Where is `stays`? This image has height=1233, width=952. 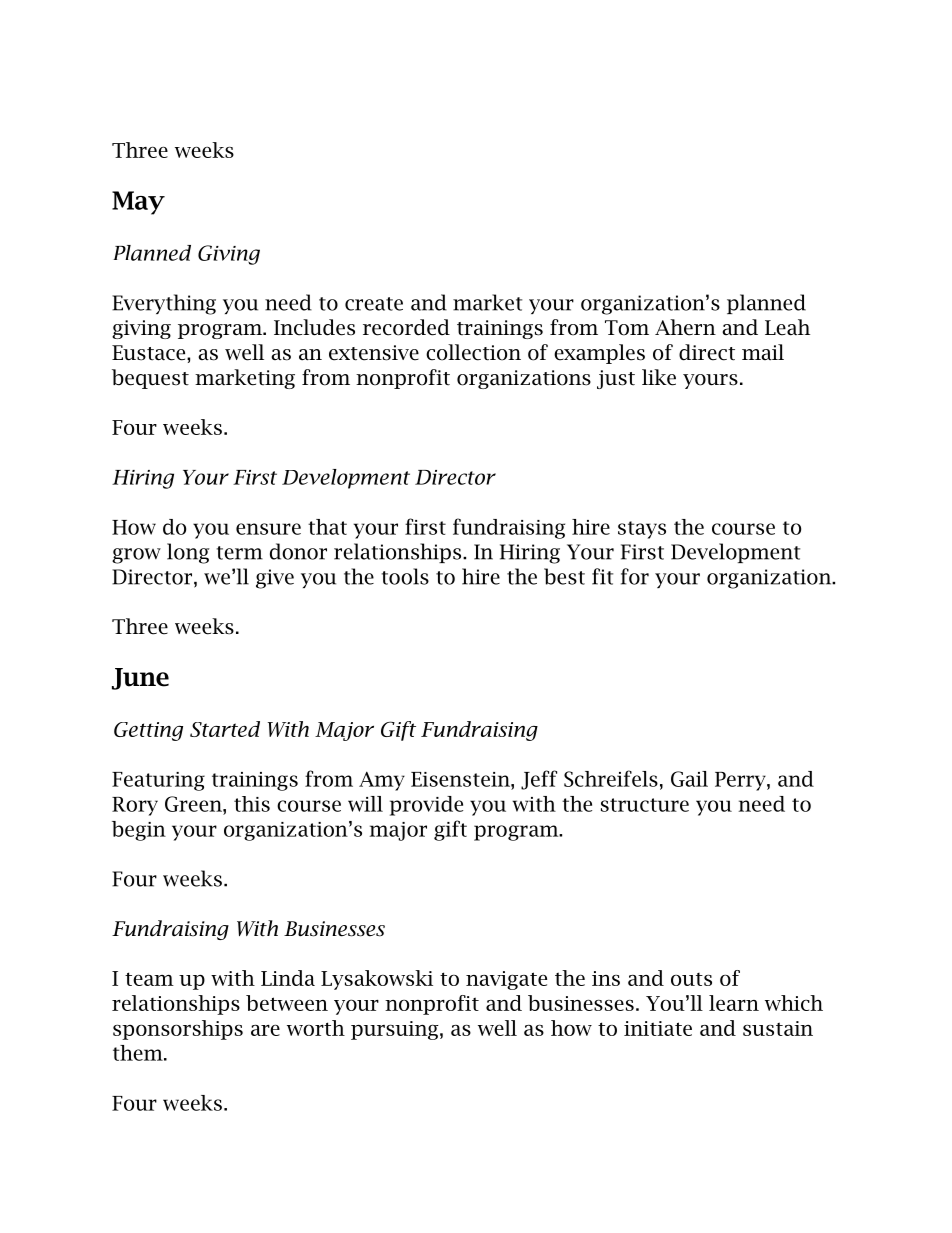 stays is located at coordinates (642, 530).
